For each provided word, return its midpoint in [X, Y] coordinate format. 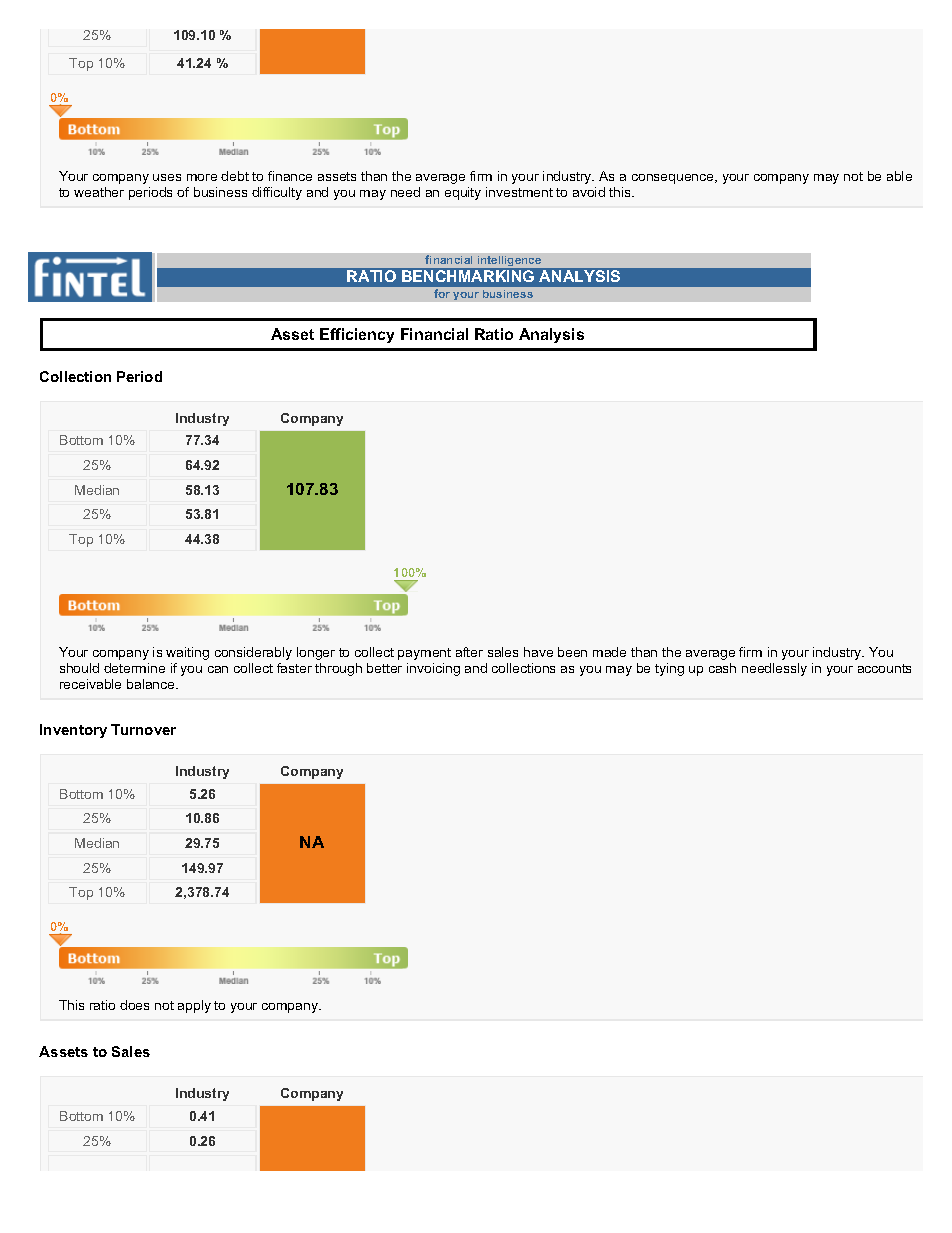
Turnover [143, 729]
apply [194, 1006]
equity [463, 193]
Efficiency [357, 335]
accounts [884, 668]
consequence [674, 179]
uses [167, 177]
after [469, 652]
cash [722, 668]
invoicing [433, 669]
